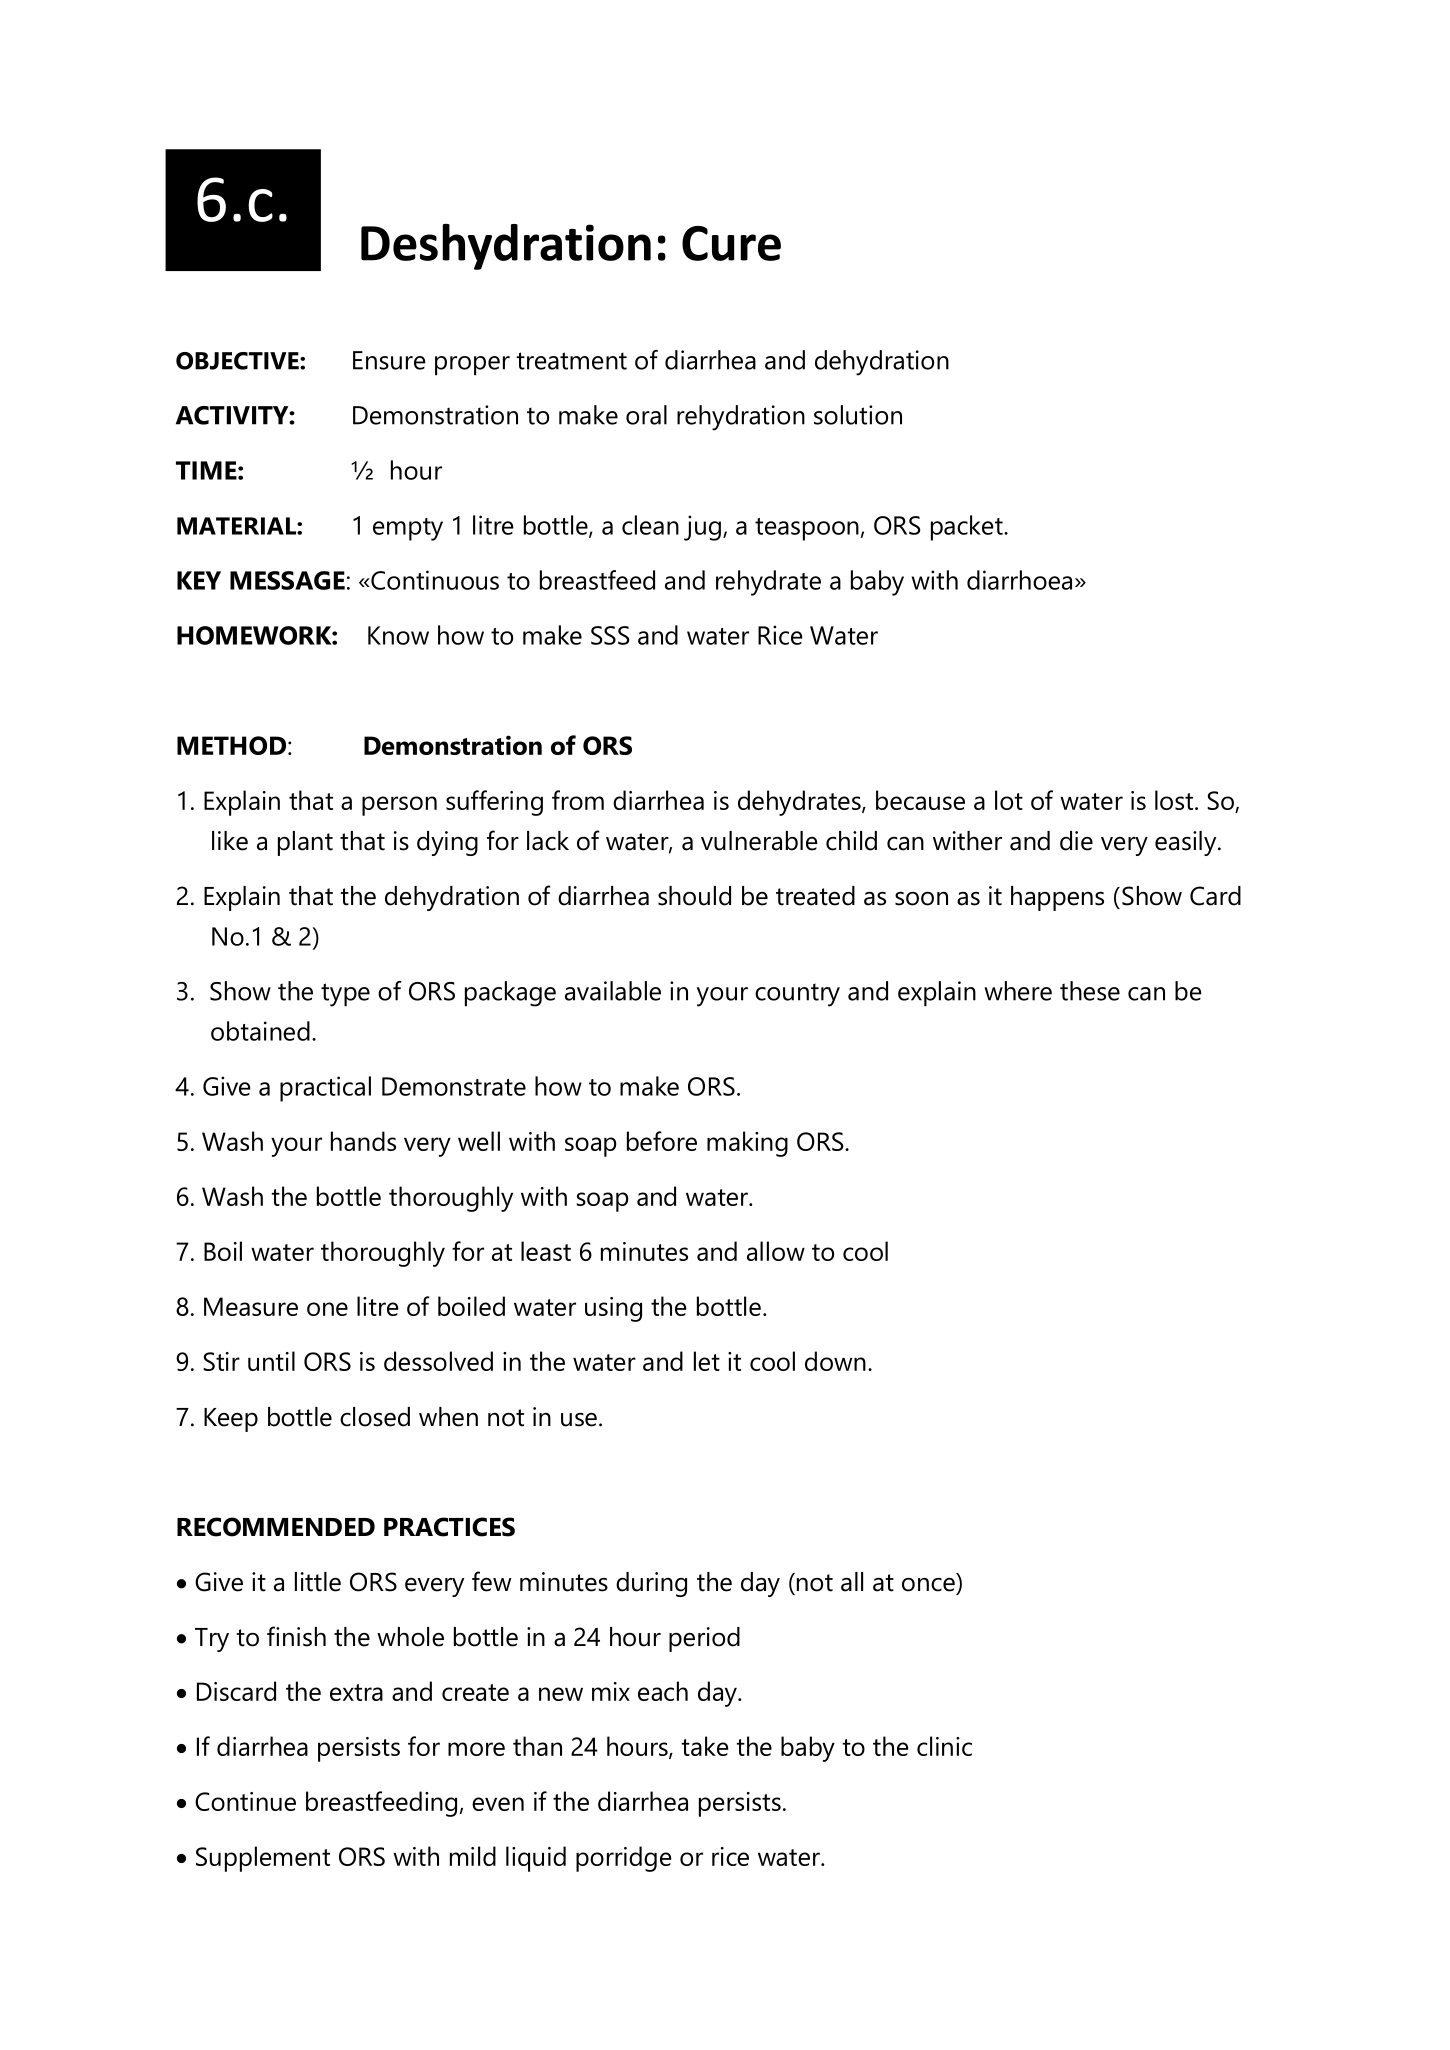 This page has height=2050, width=1450. What do you see at coordinates (1019, 580) in the page?
I see `diarrhoea` at bounding box center [1019, 580].
